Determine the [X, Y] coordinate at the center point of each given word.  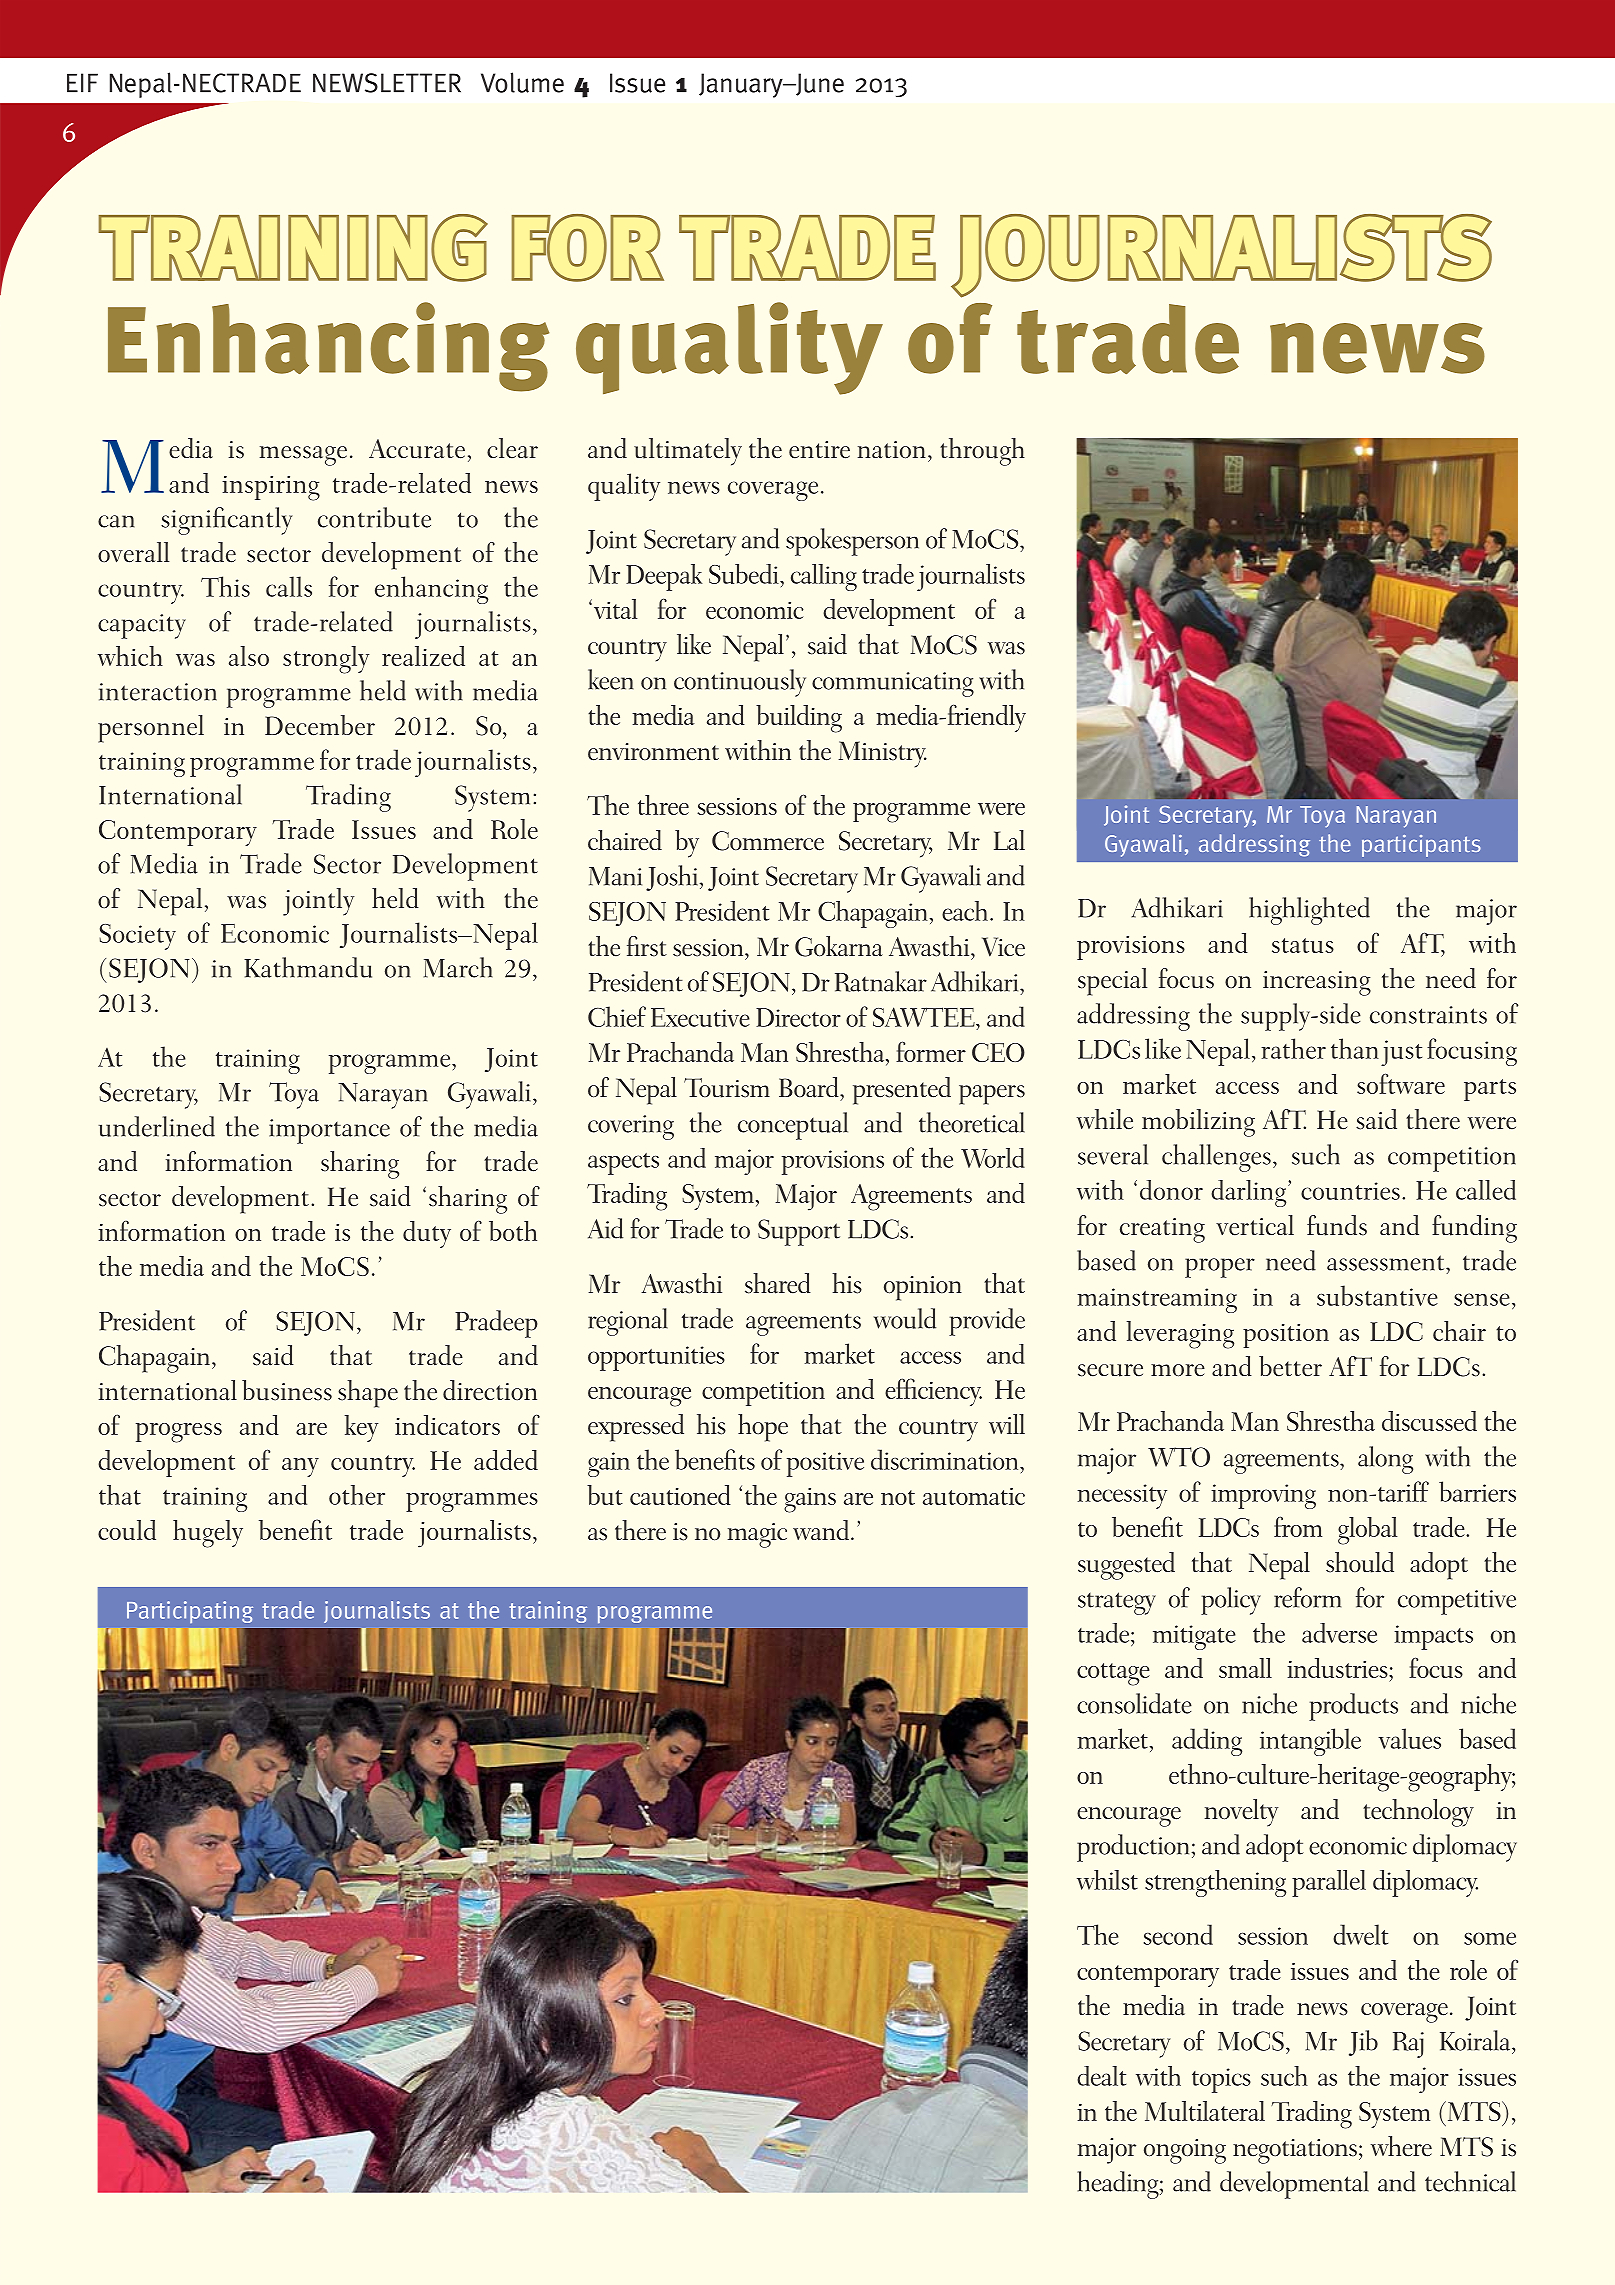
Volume [522, 82]
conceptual [793, 1126]
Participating [190, 1612]
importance [329, 1131]
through [982, 452]
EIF [82, 83]
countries [1350, 1191]
